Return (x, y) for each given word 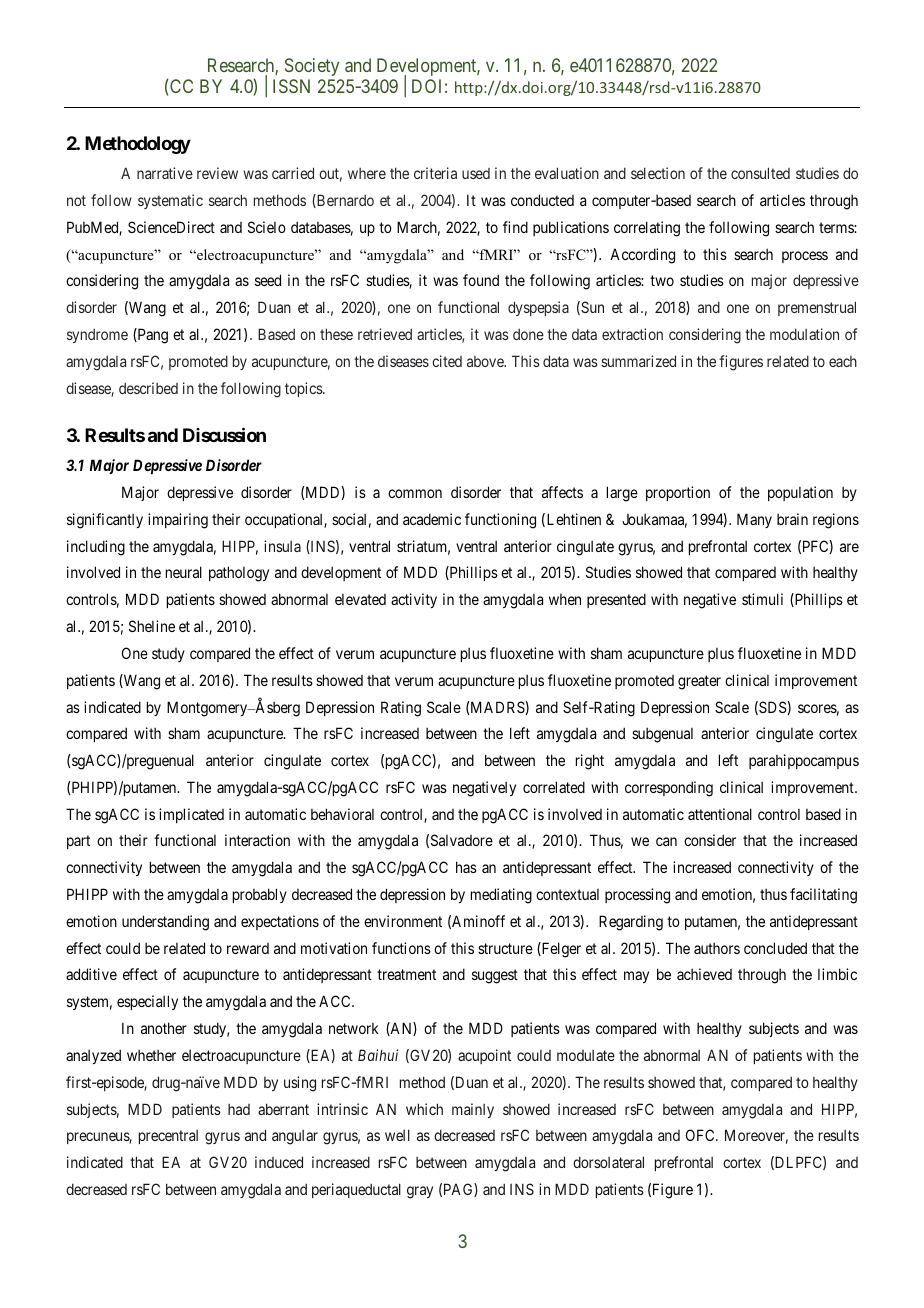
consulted (760, 173)
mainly (473, 1110)
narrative (165, 173)
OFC (701, 1135)
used (476, 173)
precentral (168, 1137)
